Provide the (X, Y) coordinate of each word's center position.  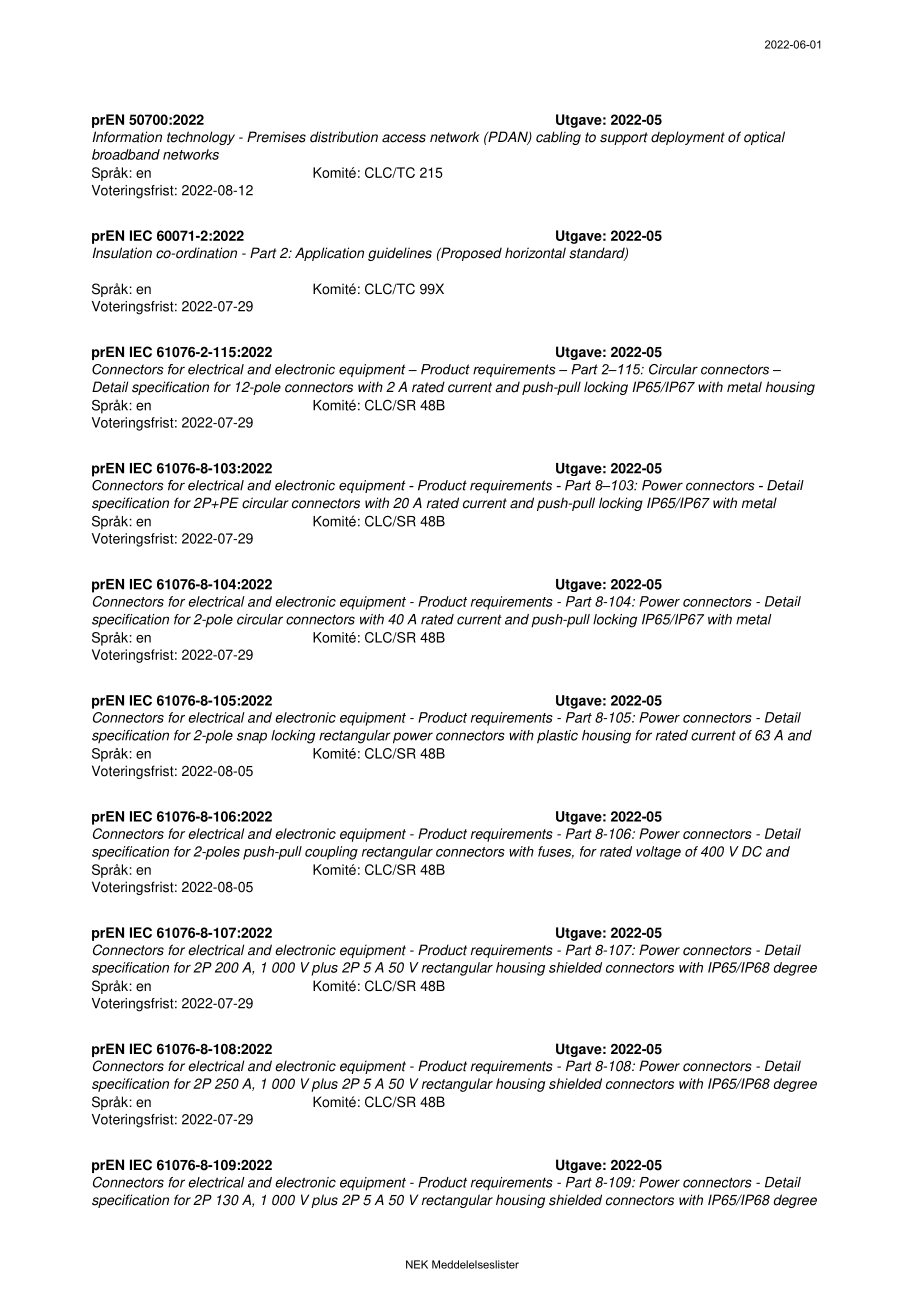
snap (252, 738)
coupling (331, 853)
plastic (557, 737)
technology (201, 138)
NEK (417, 1264)
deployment (688, 138)
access (404, 138)
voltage (658, 853)
